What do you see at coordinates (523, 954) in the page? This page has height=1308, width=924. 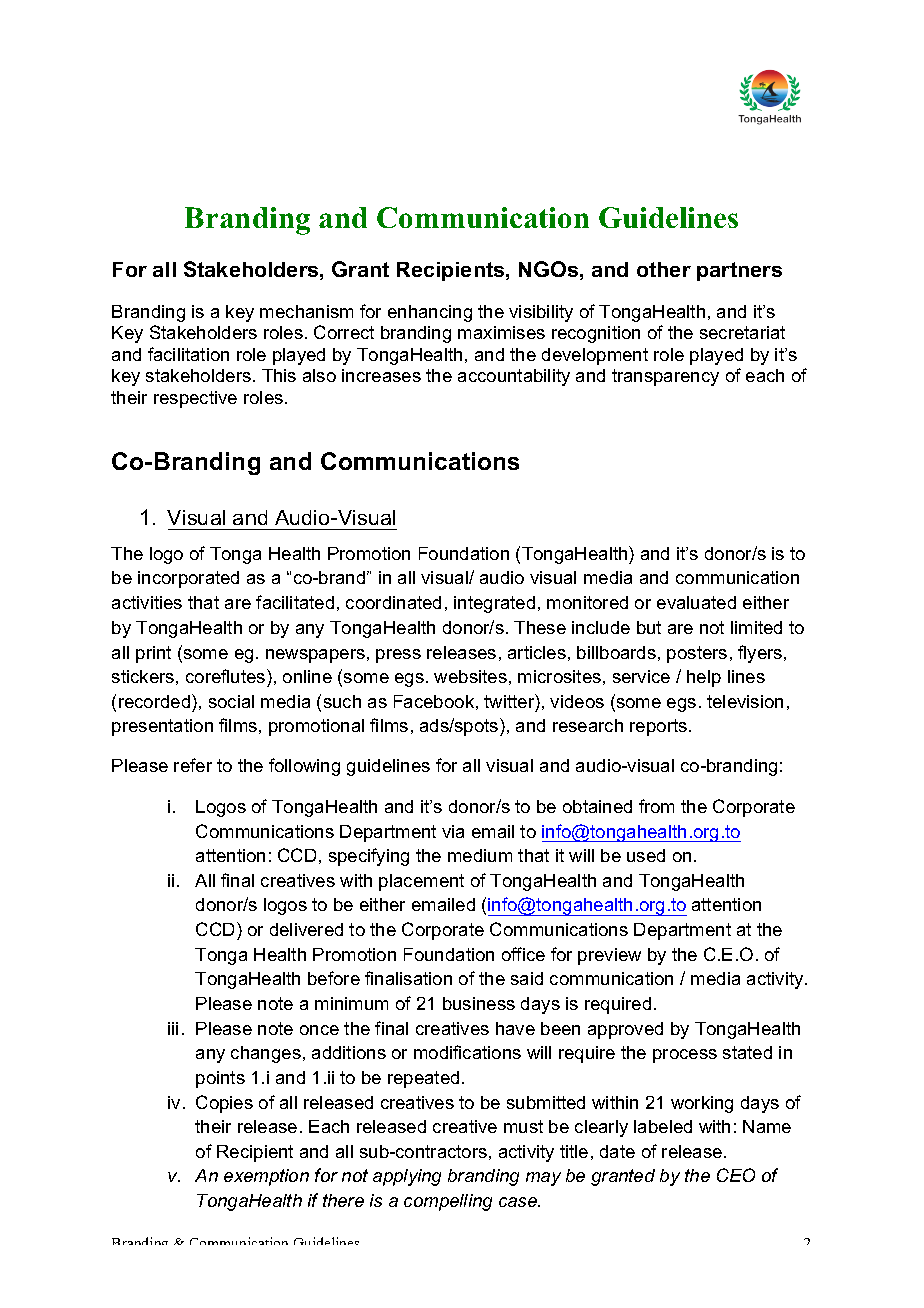 I see `office` at bounding box center [523, 954].
